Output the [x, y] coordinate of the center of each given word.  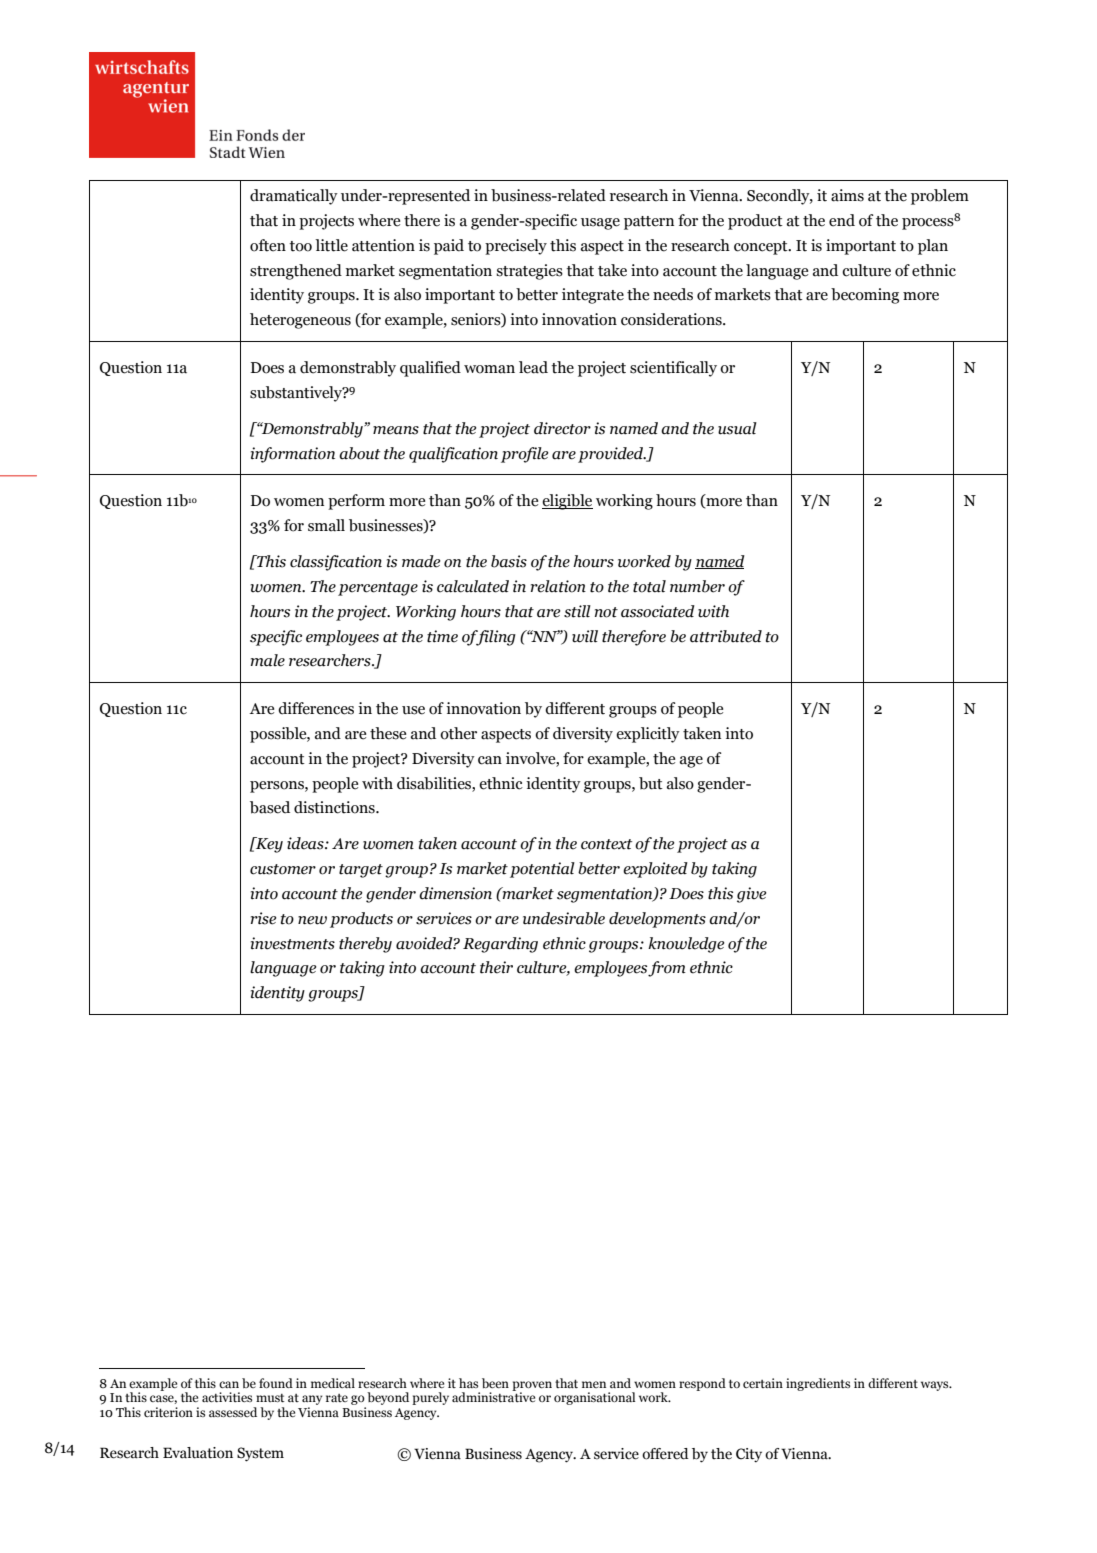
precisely [516, 247]
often [268, 245]
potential [542, 870]
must [270, 1398]
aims [847, 195]
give [751, 895]
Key [268, 845]
